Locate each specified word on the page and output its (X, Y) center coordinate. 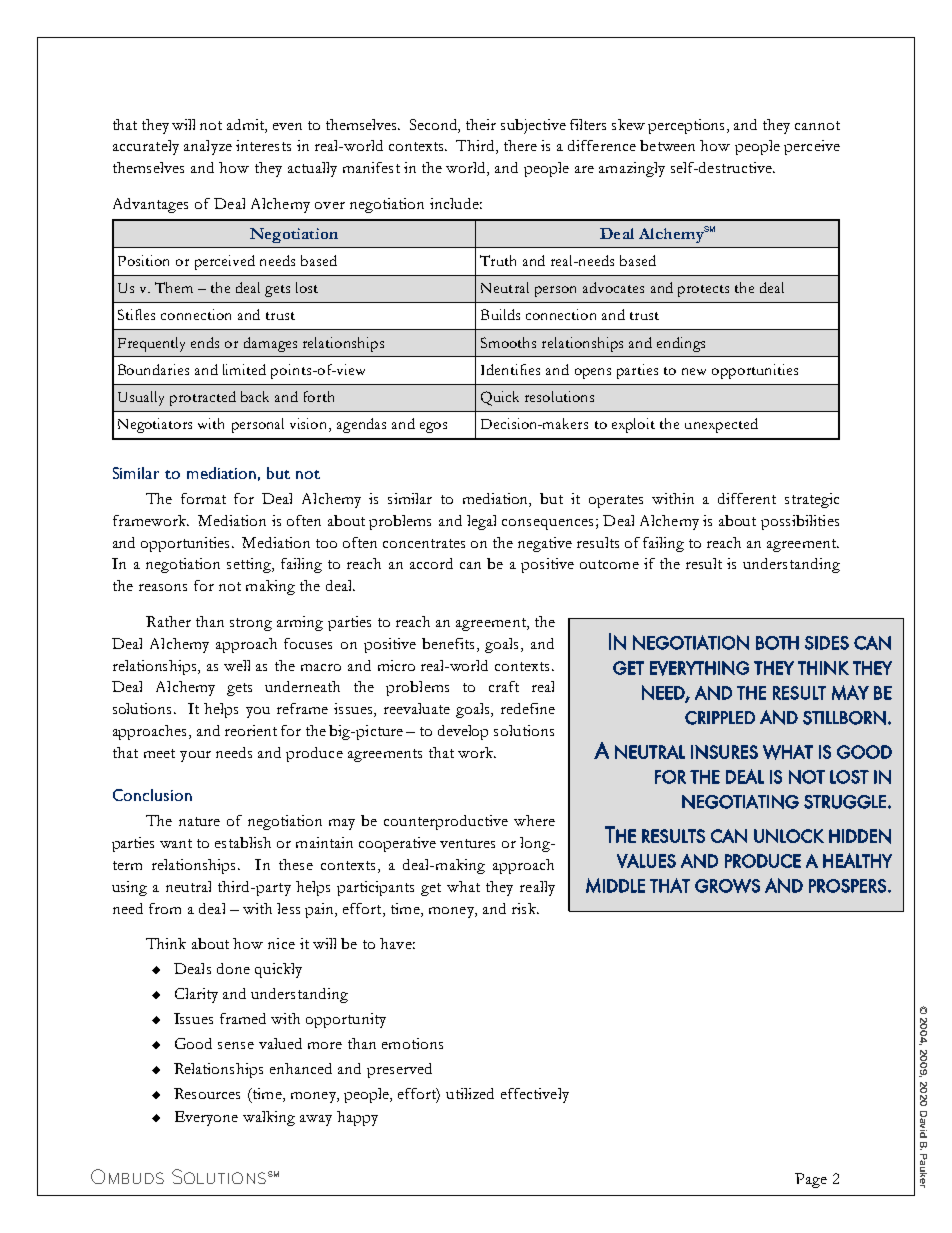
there (520, 145)
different (747, 498)
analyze (208, 147)
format (203, 498)
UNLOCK (789, 836)
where (534, 820)
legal (481, 522)
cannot (817, 125)
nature (199, 821)
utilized (470, 1093)
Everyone (206, 1118)
